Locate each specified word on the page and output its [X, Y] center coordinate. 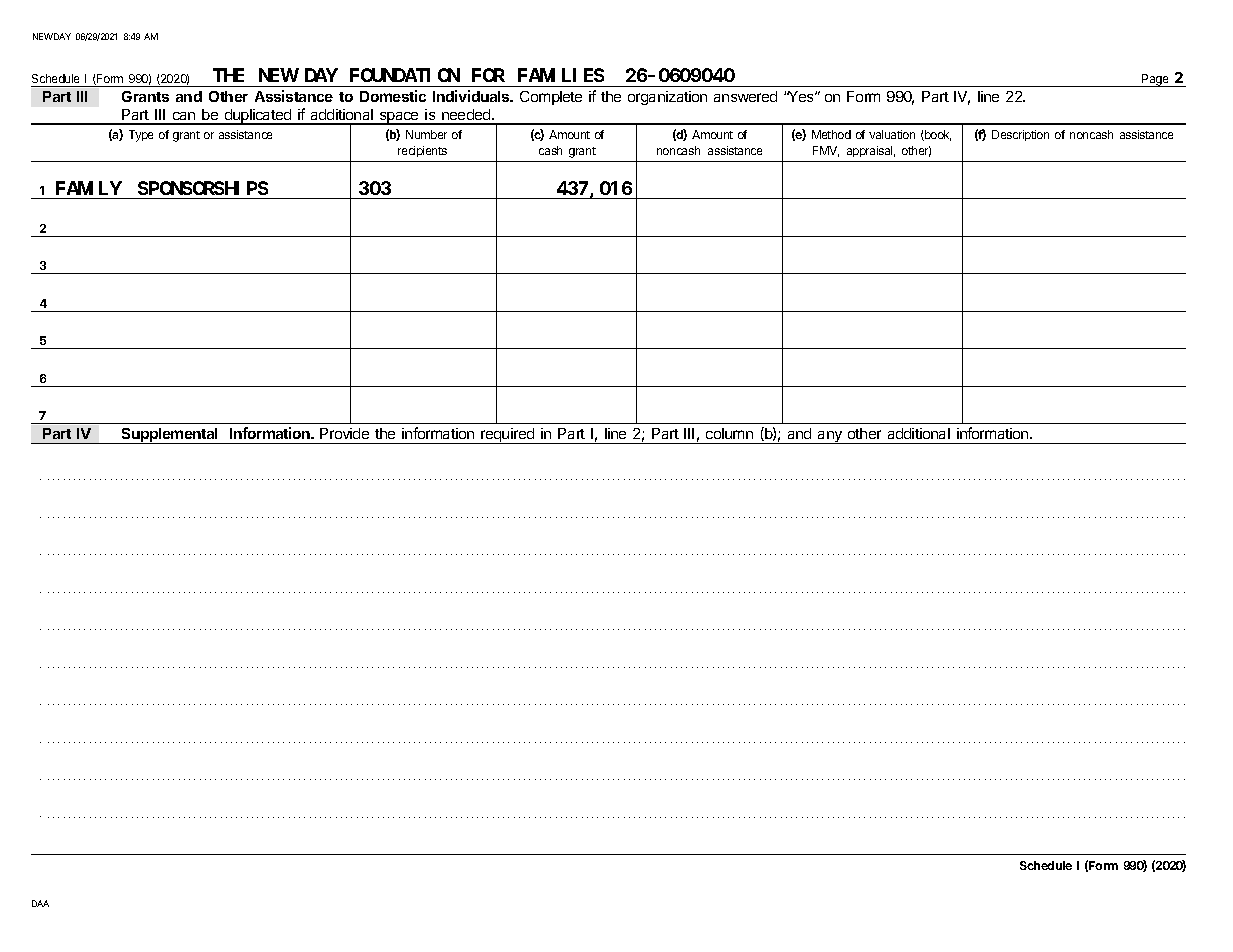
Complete [551, 98]
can [184, 118]
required [508, 436]
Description [1020, 135]
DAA [40, 903]
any [830, 437]
